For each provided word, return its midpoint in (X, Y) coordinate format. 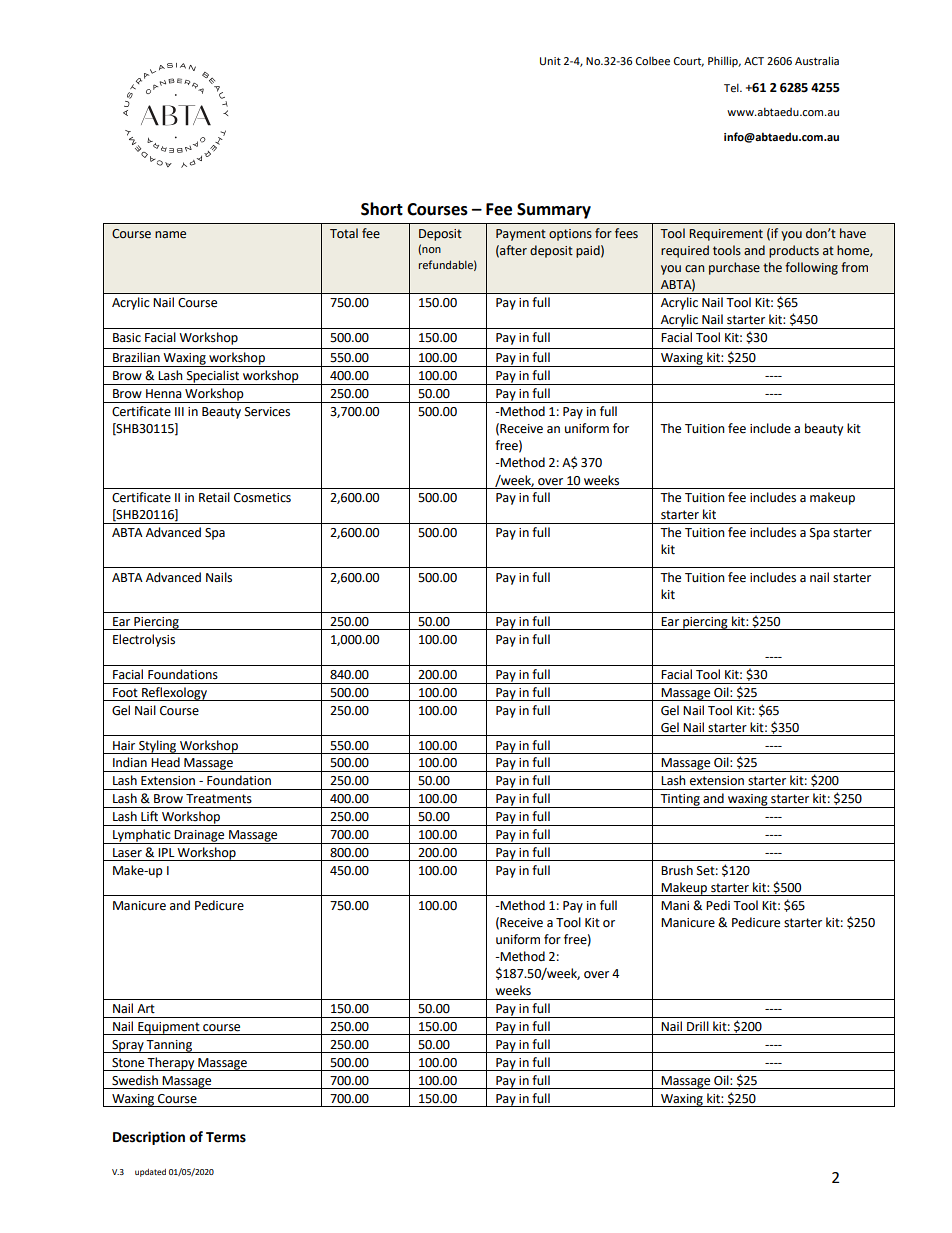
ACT (754, 61)
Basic (127, 338)
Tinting (680, 801)
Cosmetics (262, 498)
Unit (550, 61)
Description (149, 1138)
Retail (214, 497)
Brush (677, 870)
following (811, 268)
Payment (521, 235)
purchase (734, 268)
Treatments (219, 799)
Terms (226, 1137)
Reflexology (174, 694)
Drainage (200, 837)
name (170, 235)
